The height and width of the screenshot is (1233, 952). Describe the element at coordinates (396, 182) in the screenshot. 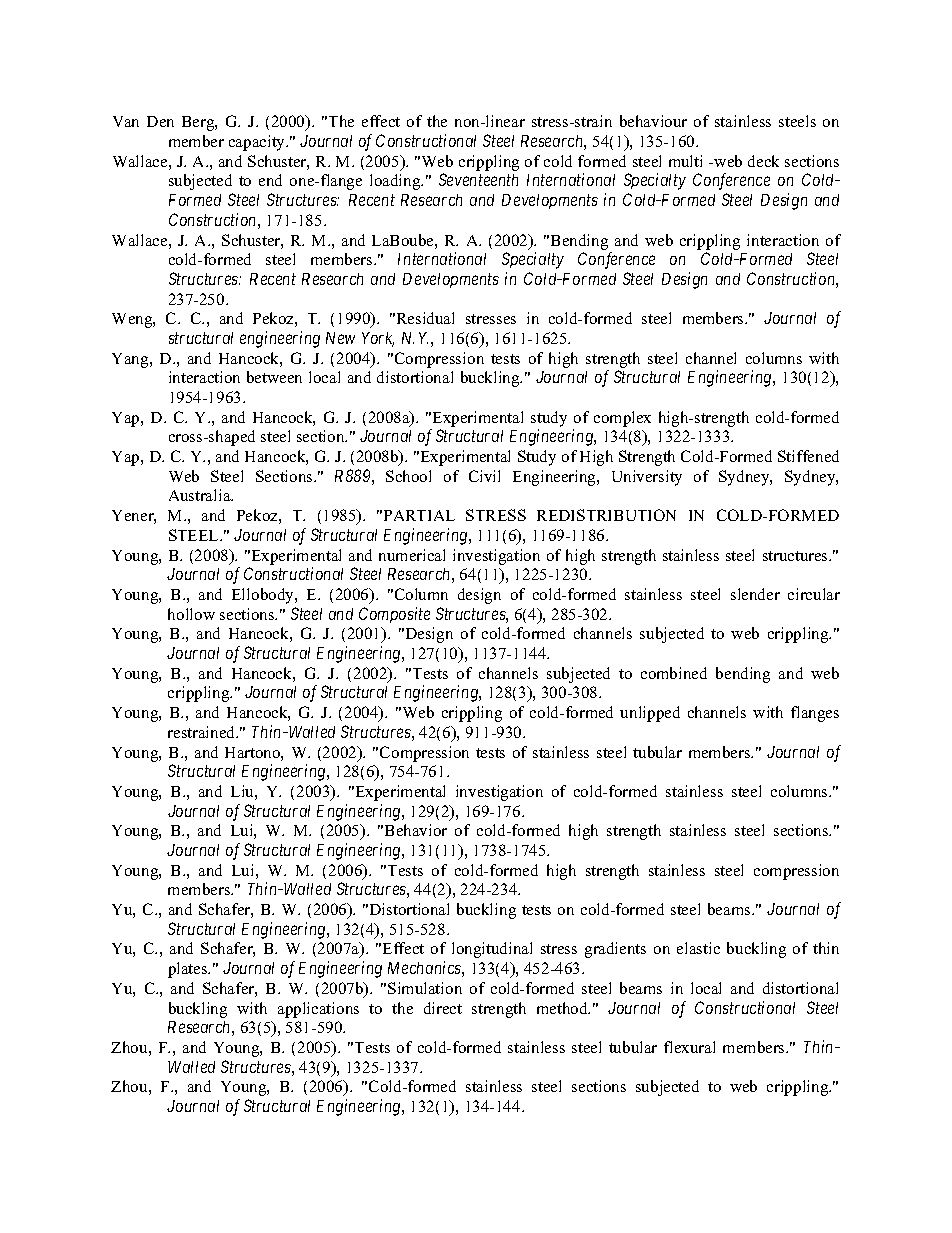

I see `loading` at that location.
